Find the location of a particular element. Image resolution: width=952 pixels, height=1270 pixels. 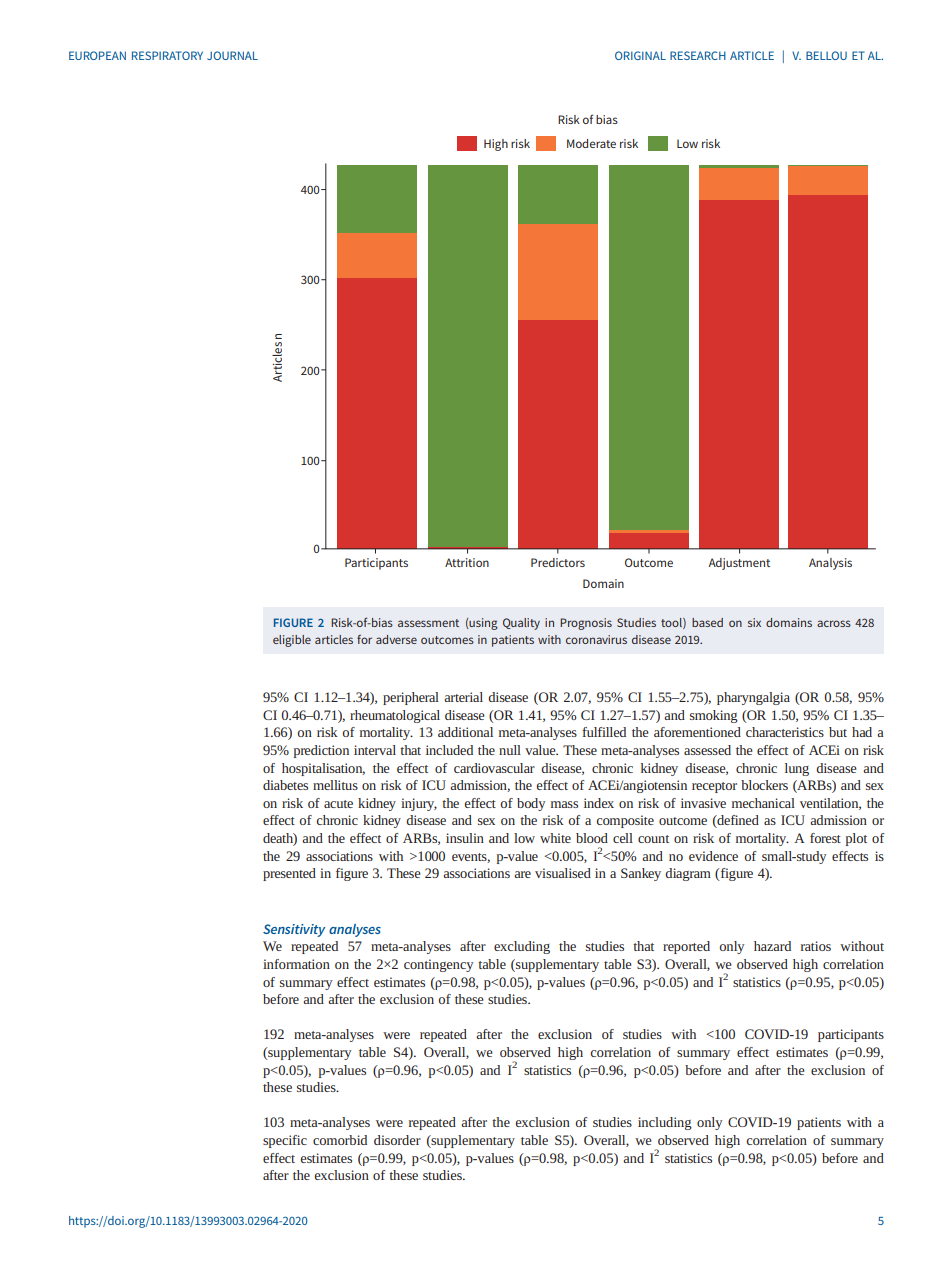

six is located at coordinates (754, 622).
